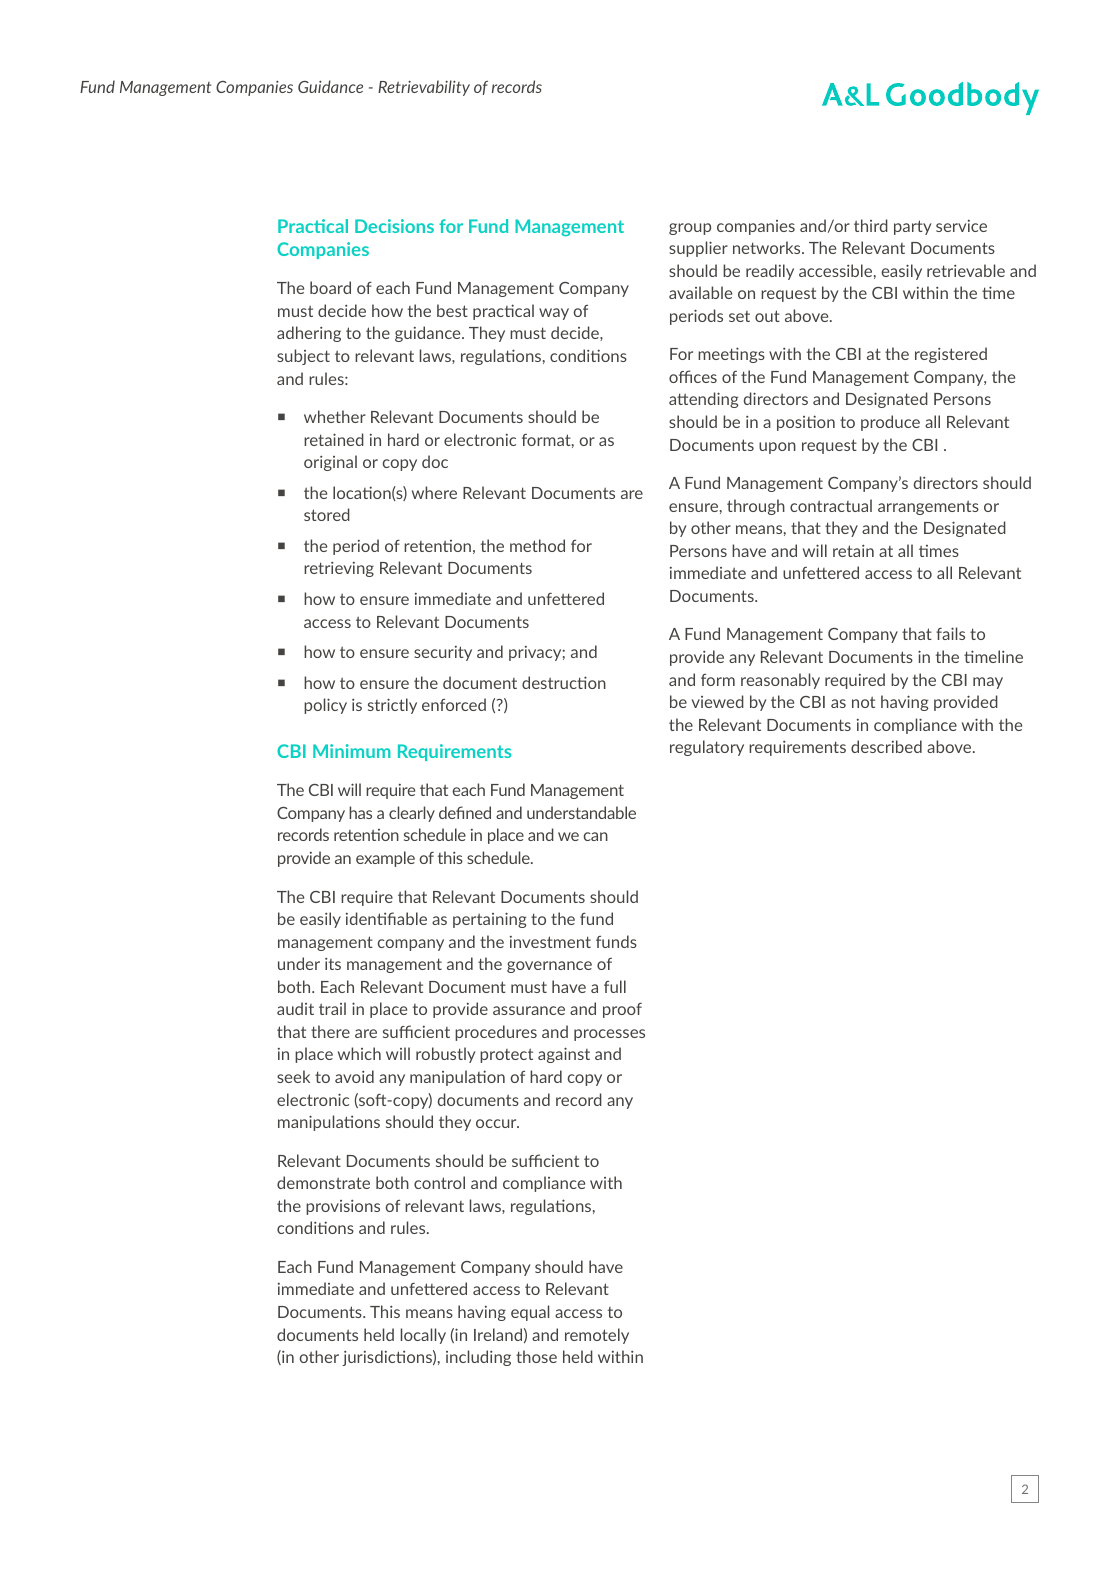 This screenshot has width=1119, height=1583. Describe the element at coordinates (394, 226) in the screenshot. I see `Decisions` at that location.
